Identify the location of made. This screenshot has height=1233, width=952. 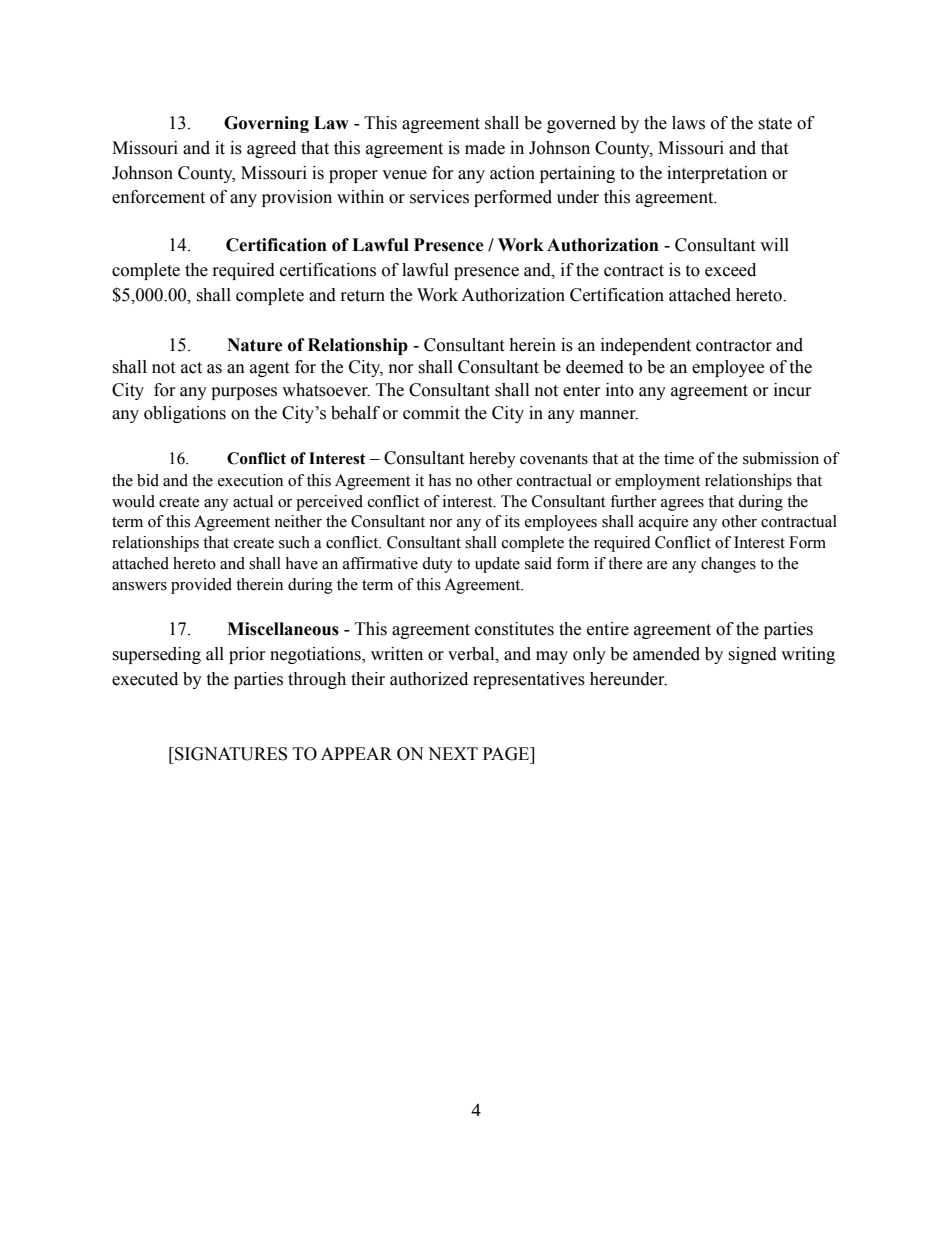
(485, 148).
